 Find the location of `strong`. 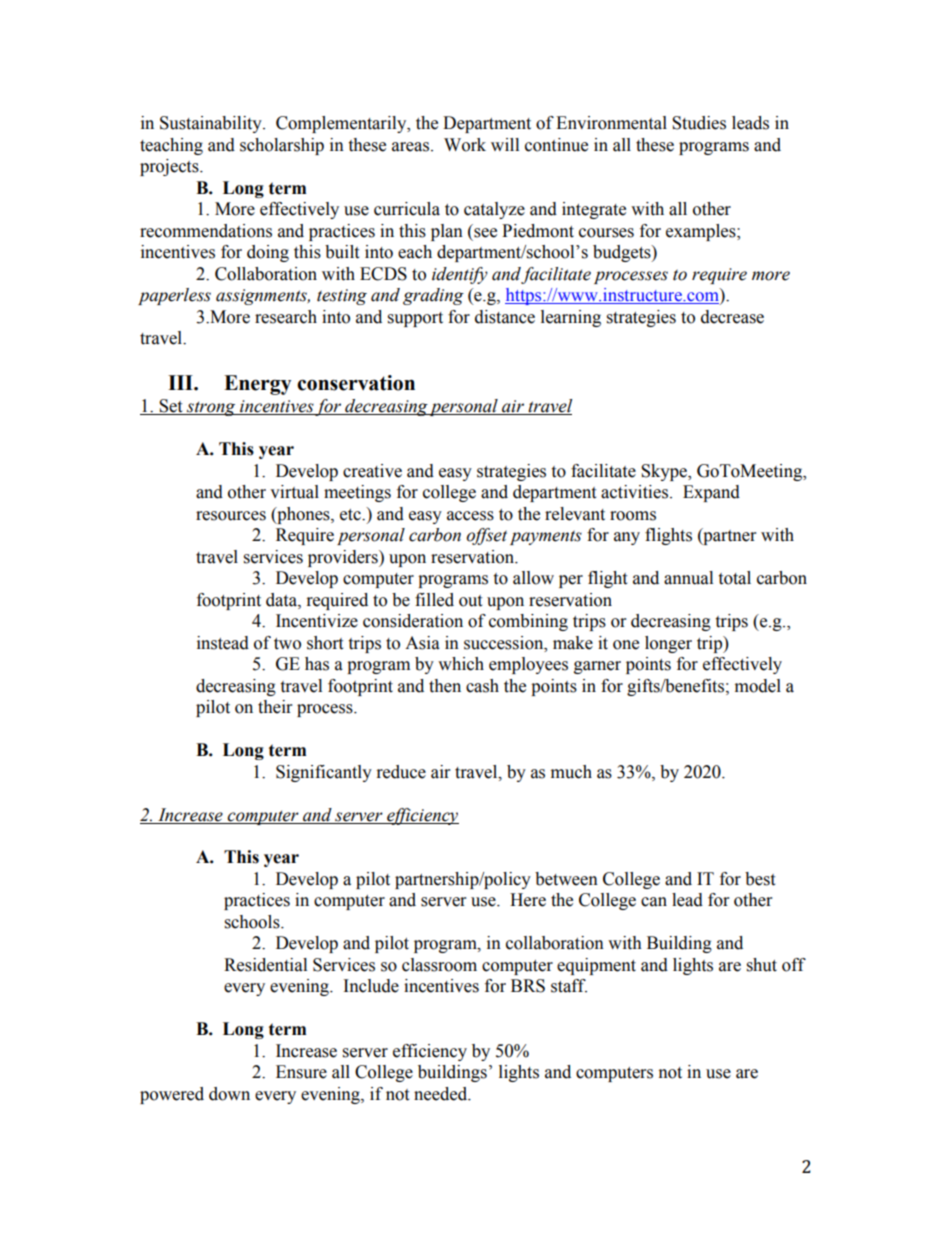

strong is located at coordinates (211, 408).
